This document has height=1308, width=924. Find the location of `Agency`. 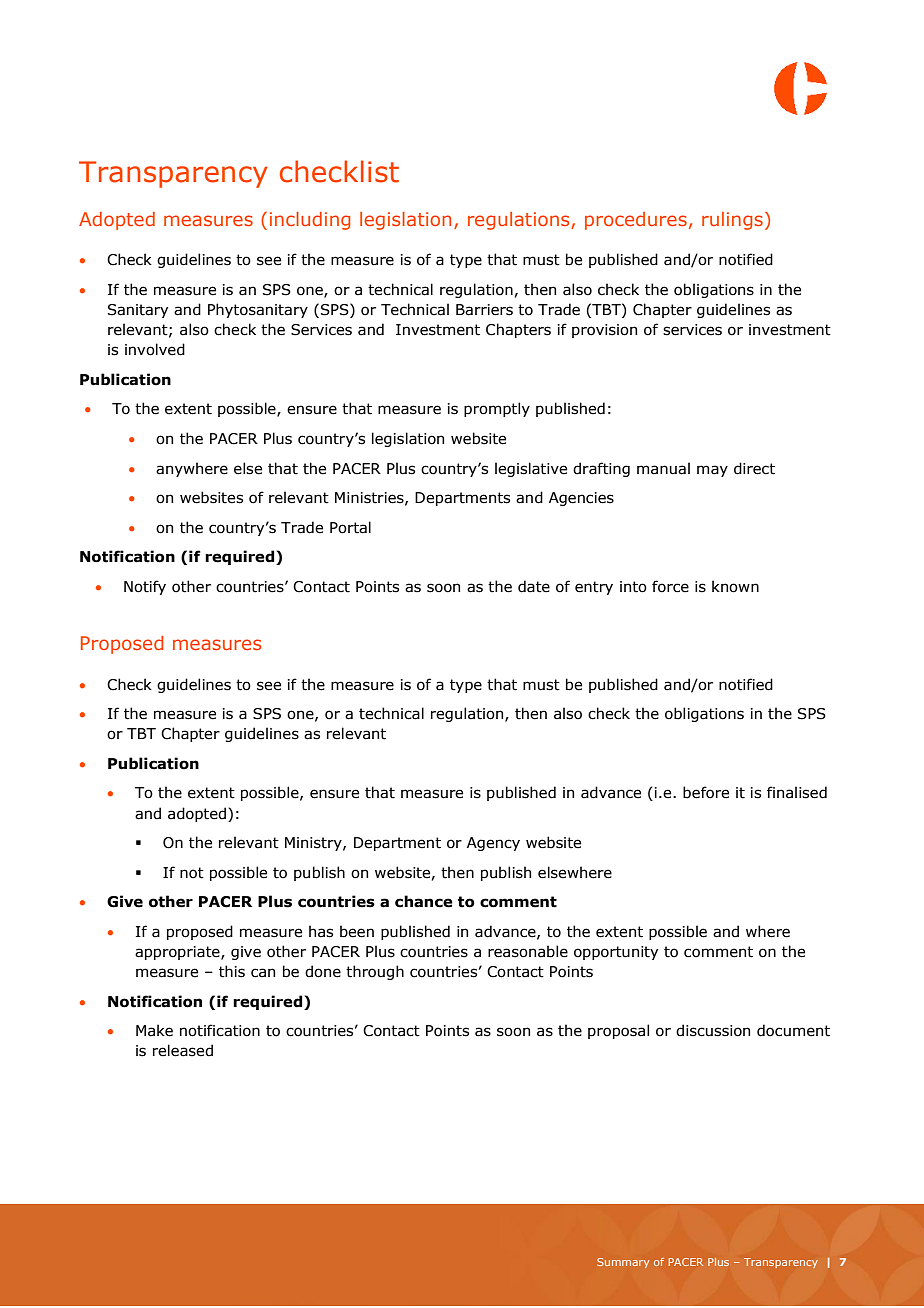

Agency is located at coordinates (493, 844).
